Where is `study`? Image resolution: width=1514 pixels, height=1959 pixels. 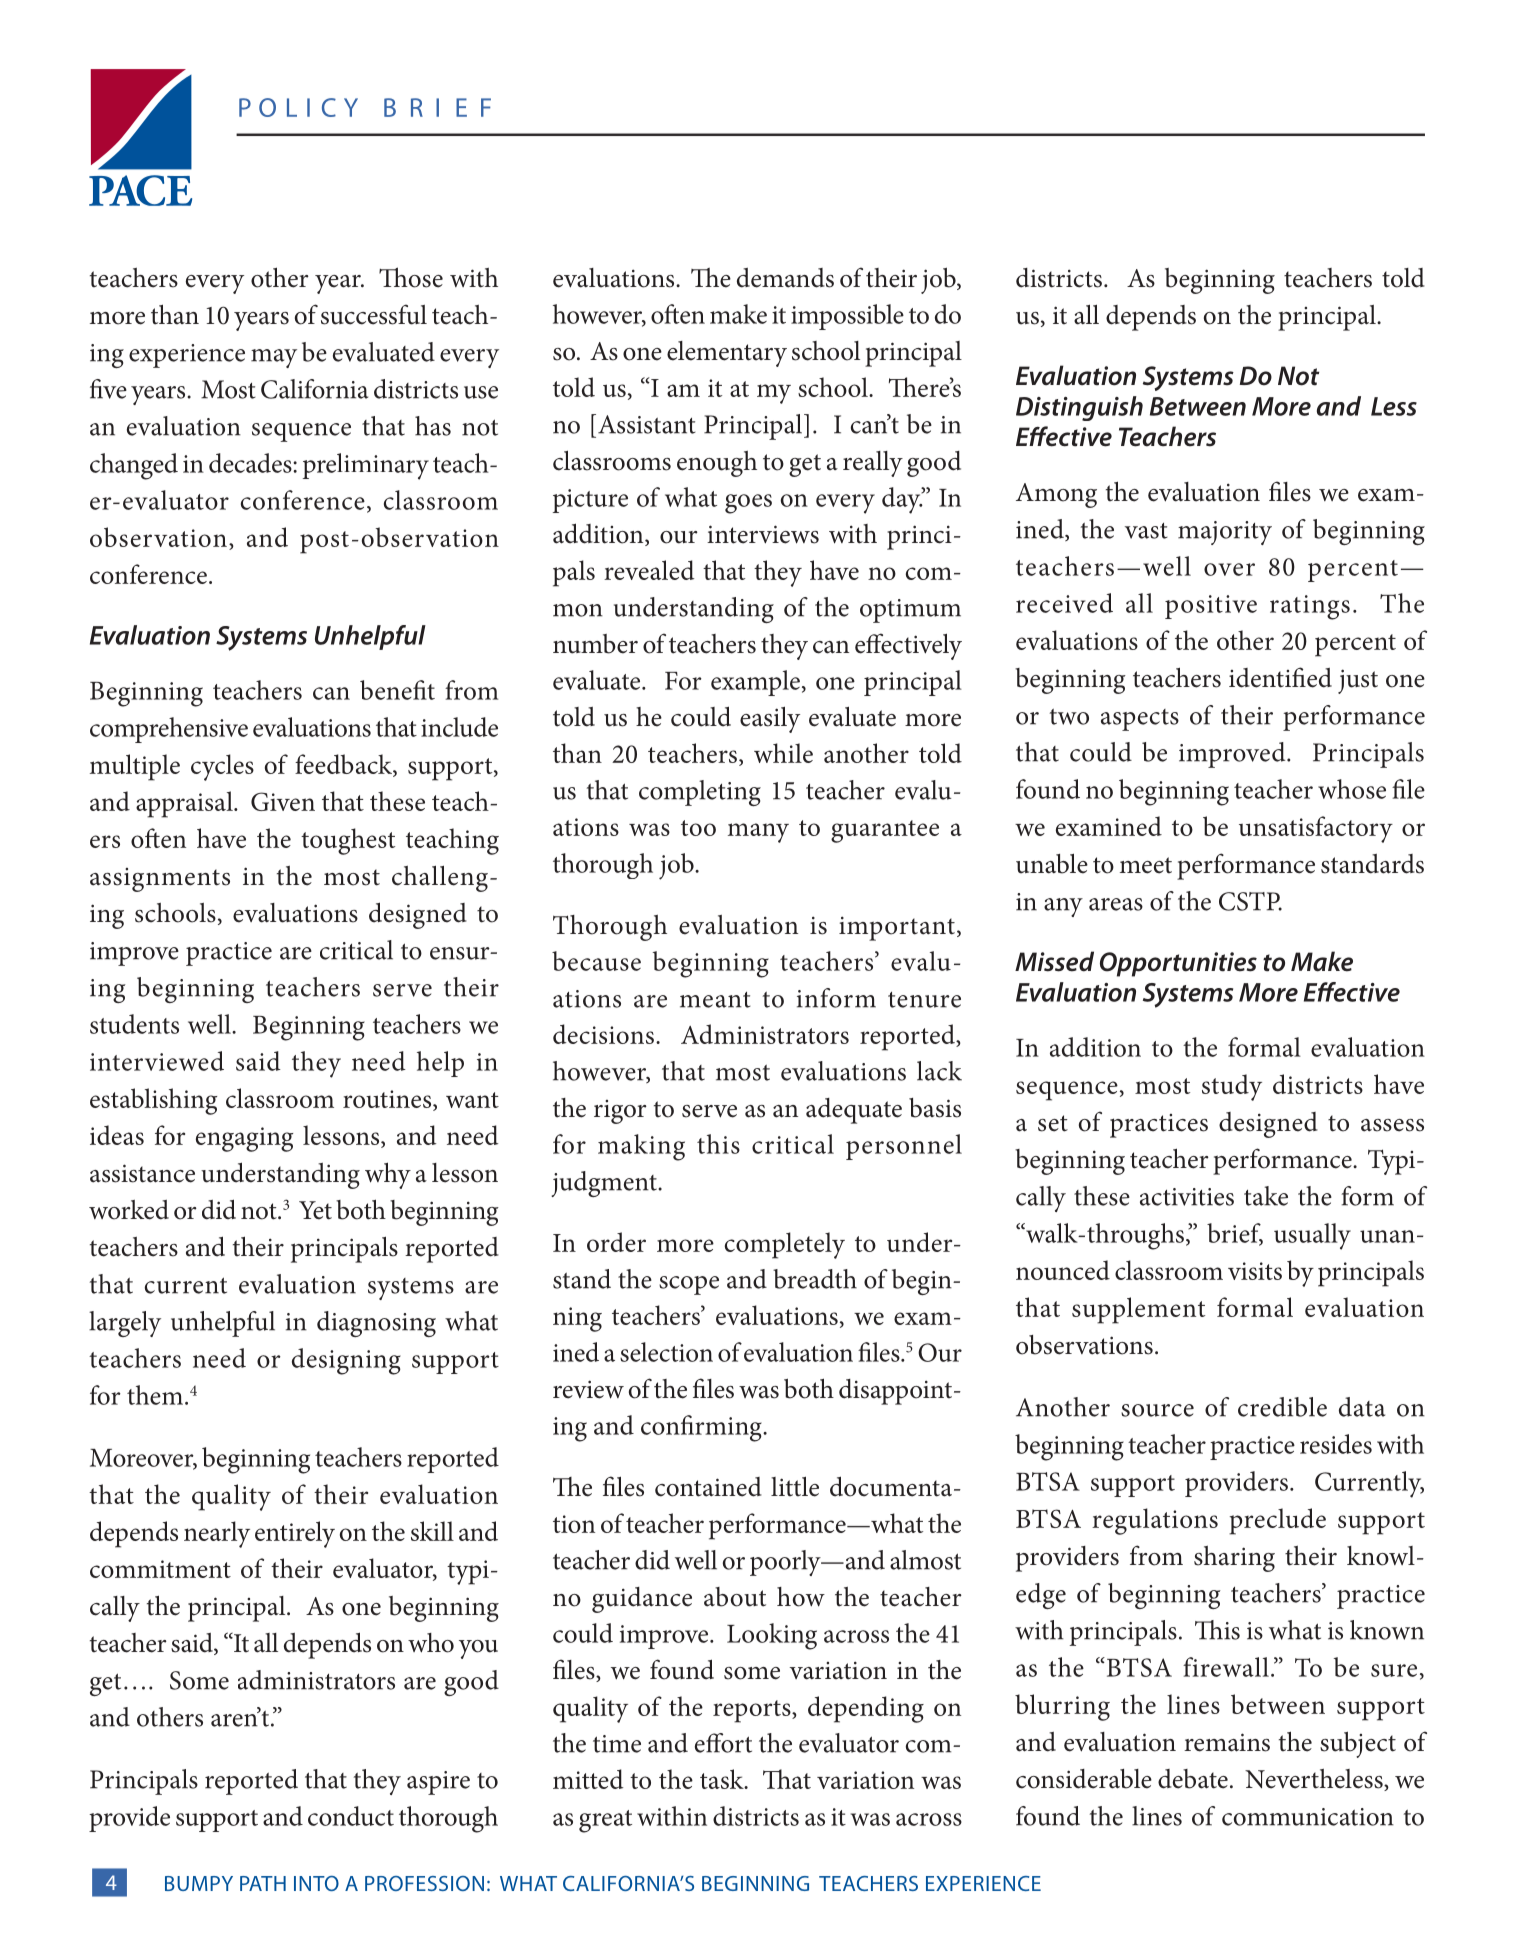 study is located at coordinates (1232, 1087).
